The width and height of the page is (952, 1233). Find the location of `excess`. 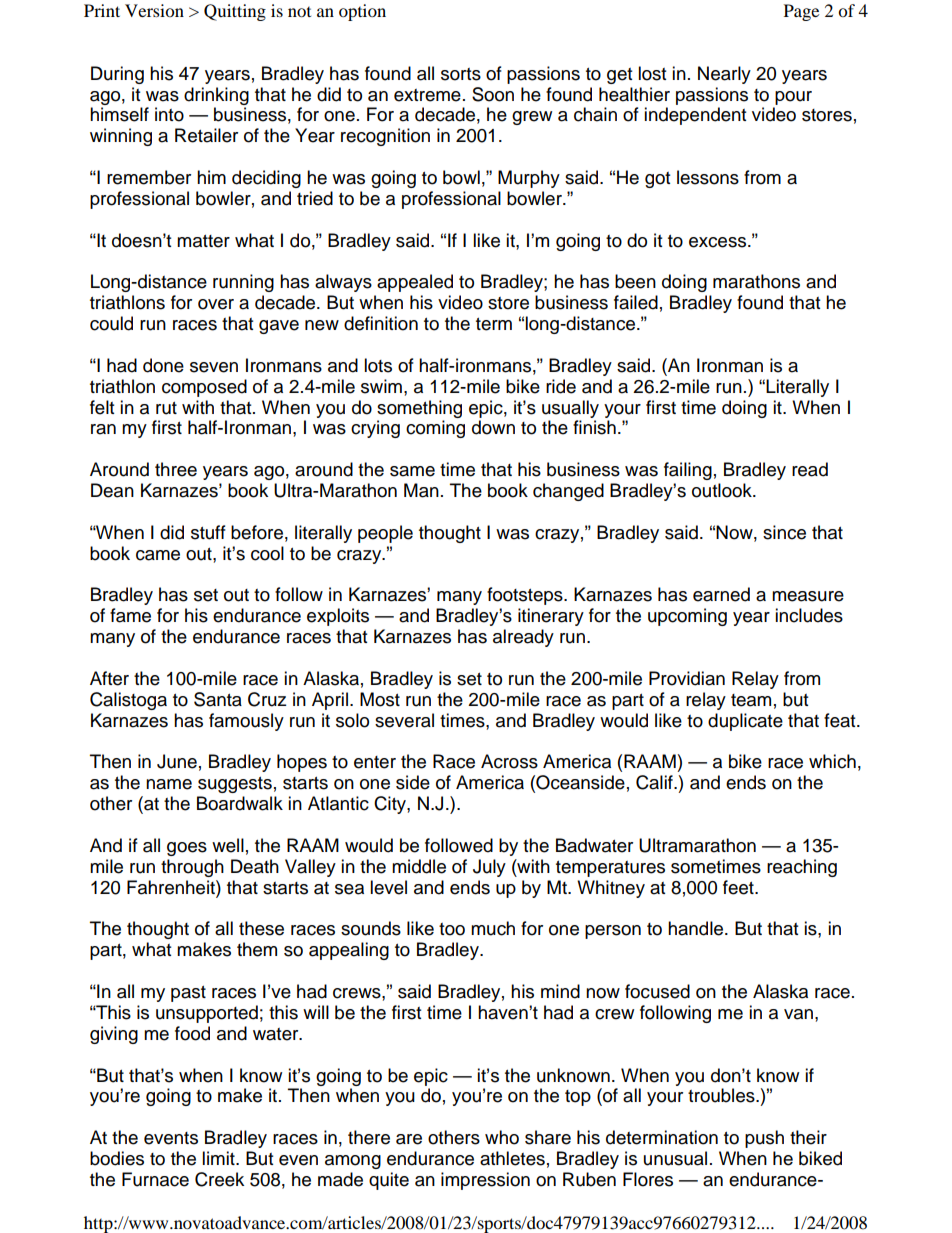

excess is located at coordinates (717, 242).
